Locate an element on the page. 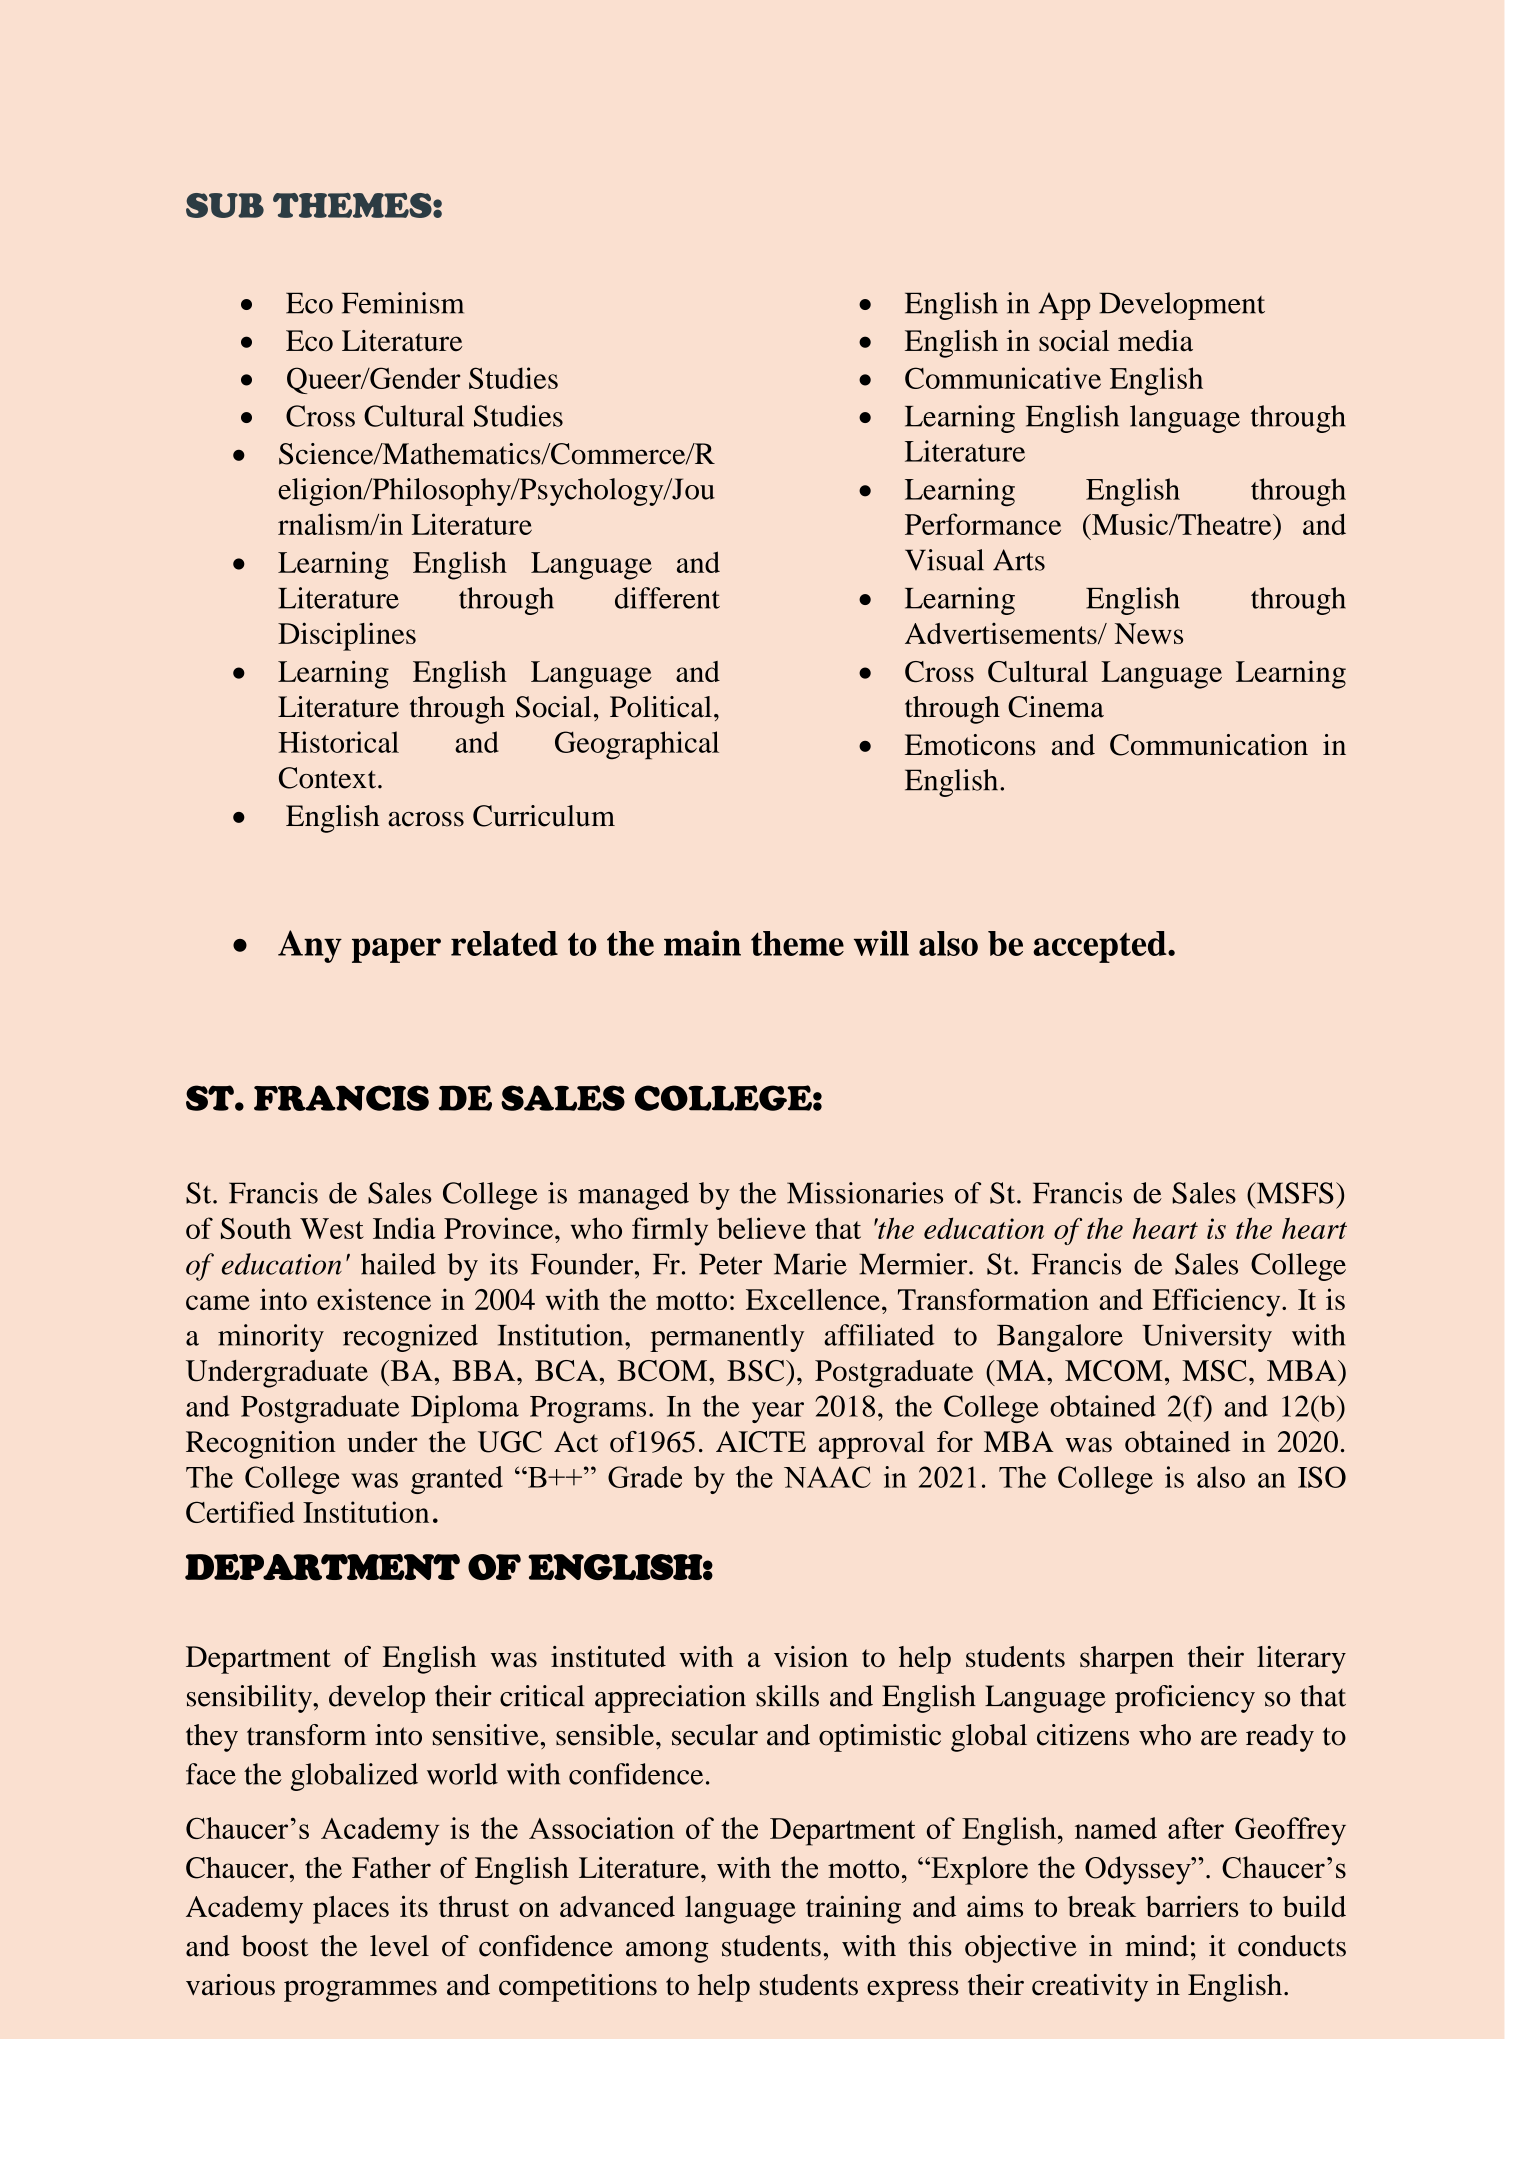 Image resolution: width=1532 pixels, height=2167 pixels. Feminism is located at coordinates (403, 303).
